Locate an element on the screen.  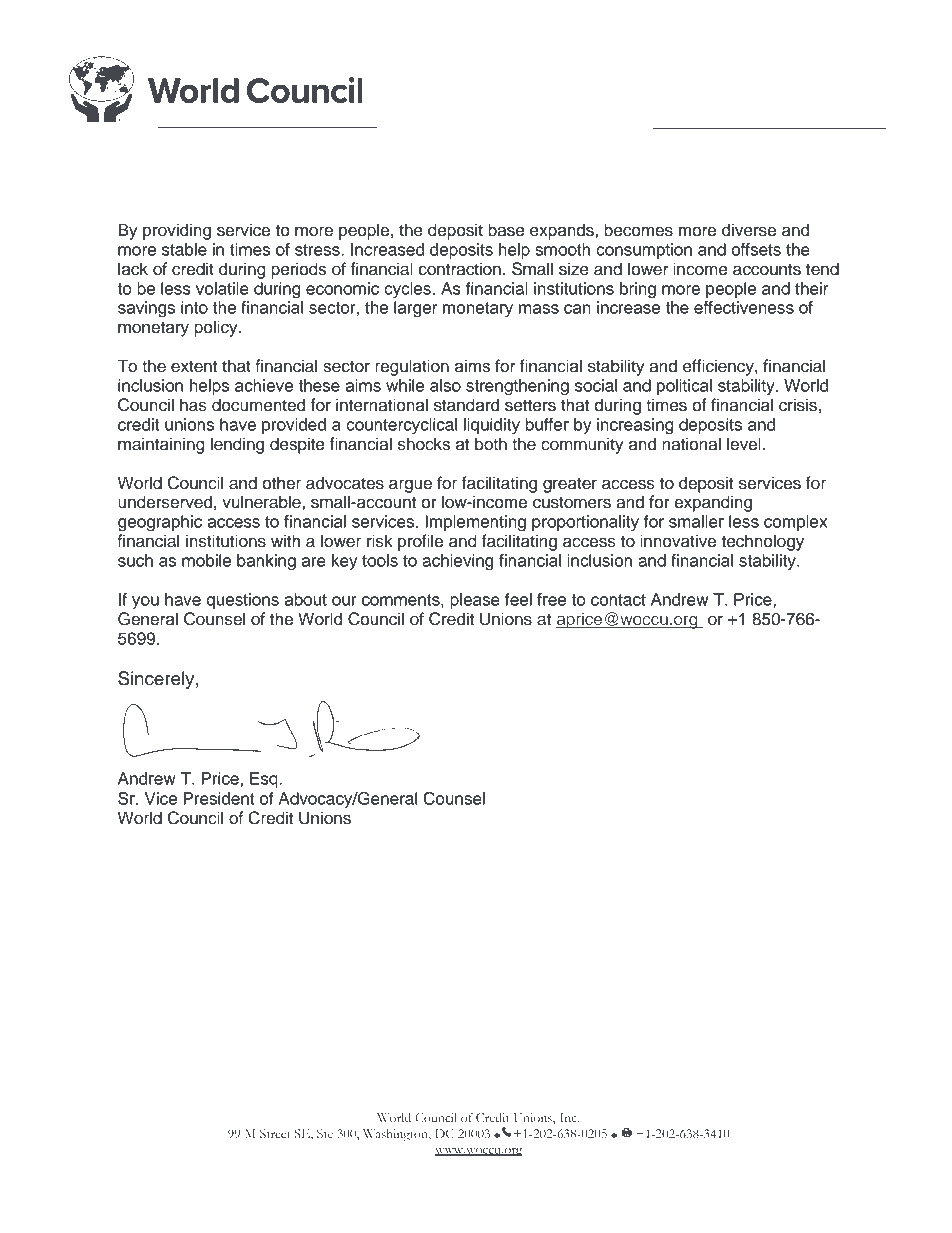
Esq is located at coordinates (265, 780).
